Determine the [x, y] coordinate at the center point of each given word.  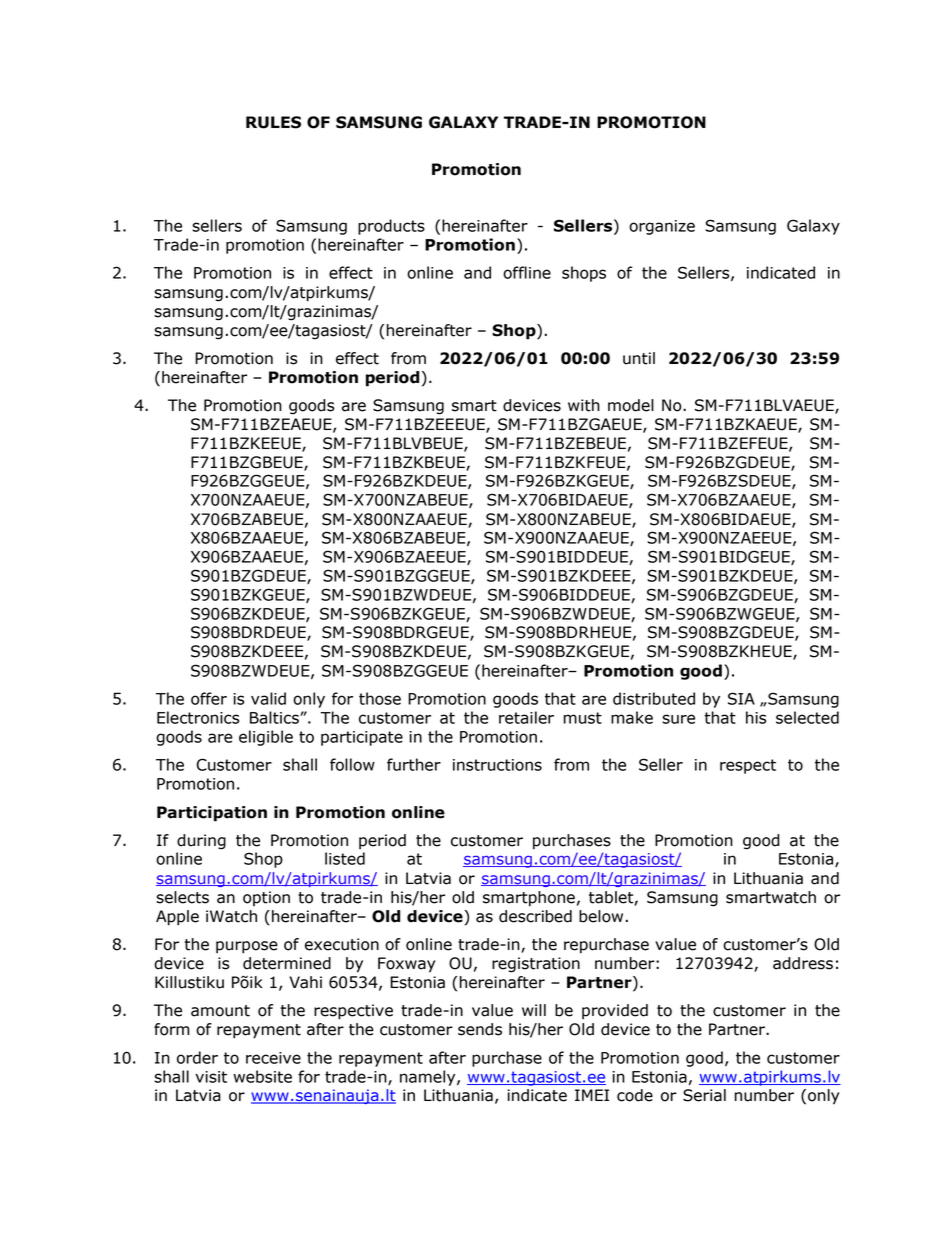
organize [662, 227]
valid [268, 698]
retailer [526, 717]
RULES [273, 122]
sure [678, 719]
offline [527, 272]
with [584, 405]
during [201, 842]
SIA [741, 698]
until [639, 358]
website [262, 1076]
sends [480, 1029]
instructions [497, 765]
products [391, 227]
